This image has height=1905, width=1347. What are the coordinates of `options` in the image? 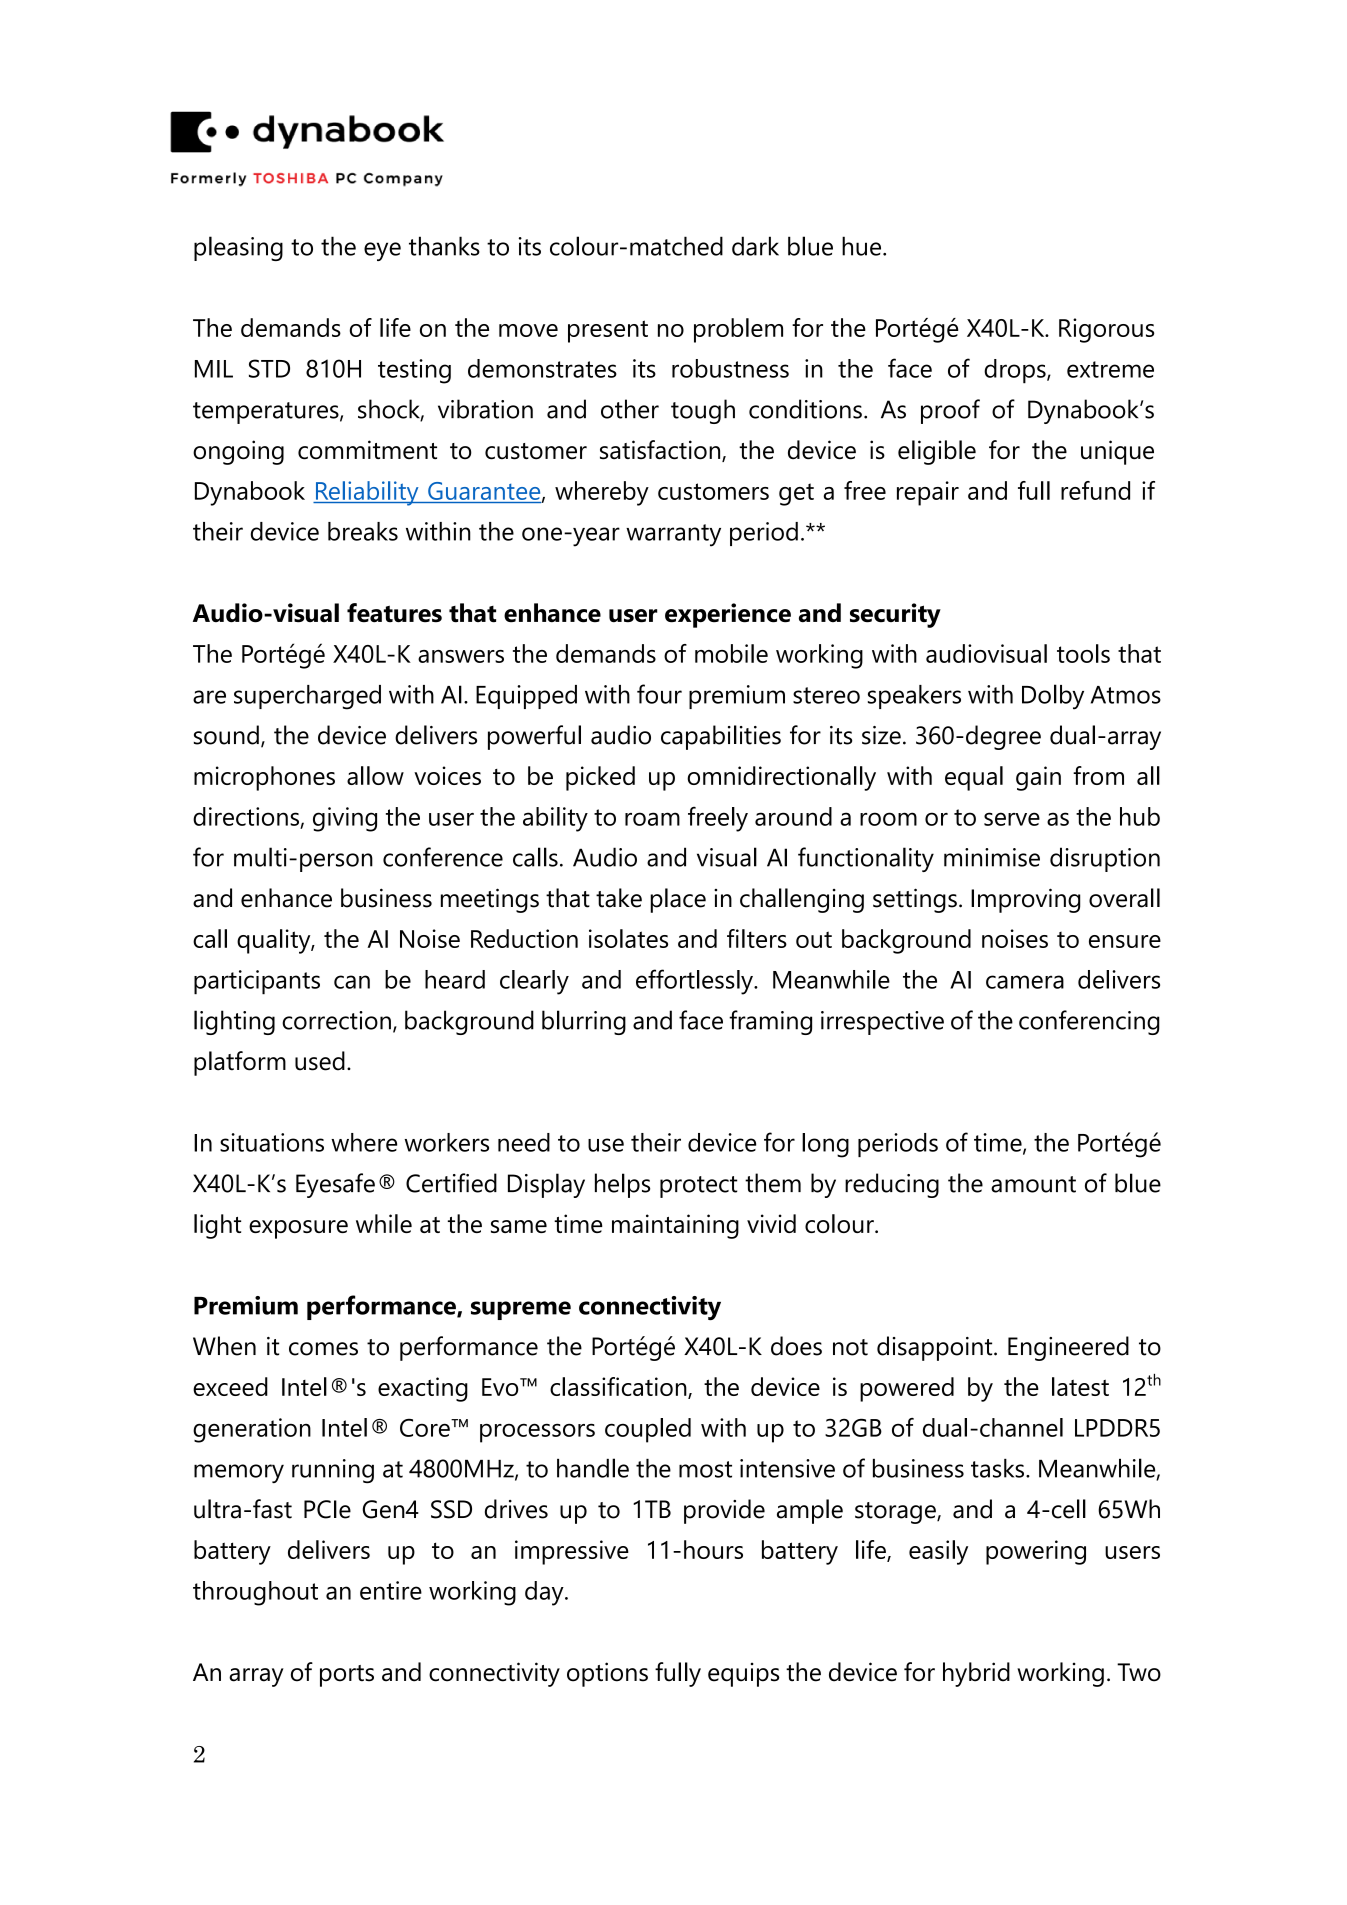 It's located at (607, 1674).
